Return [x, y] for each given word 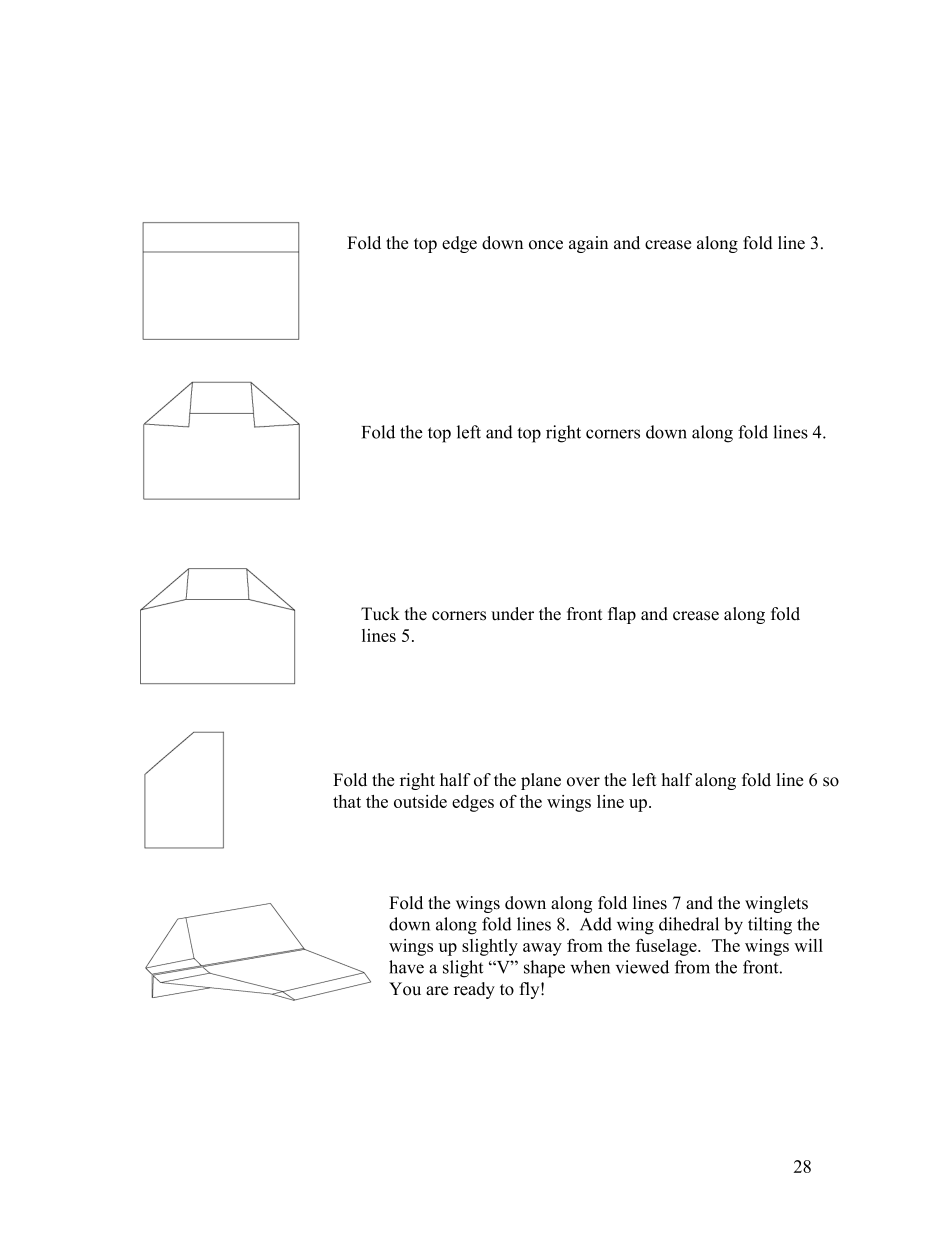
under [512, 614]
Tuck [380, 614]
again [588, 244]
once [546, 245]
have [406, 967]
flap [622, 615]
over [583, 782]
